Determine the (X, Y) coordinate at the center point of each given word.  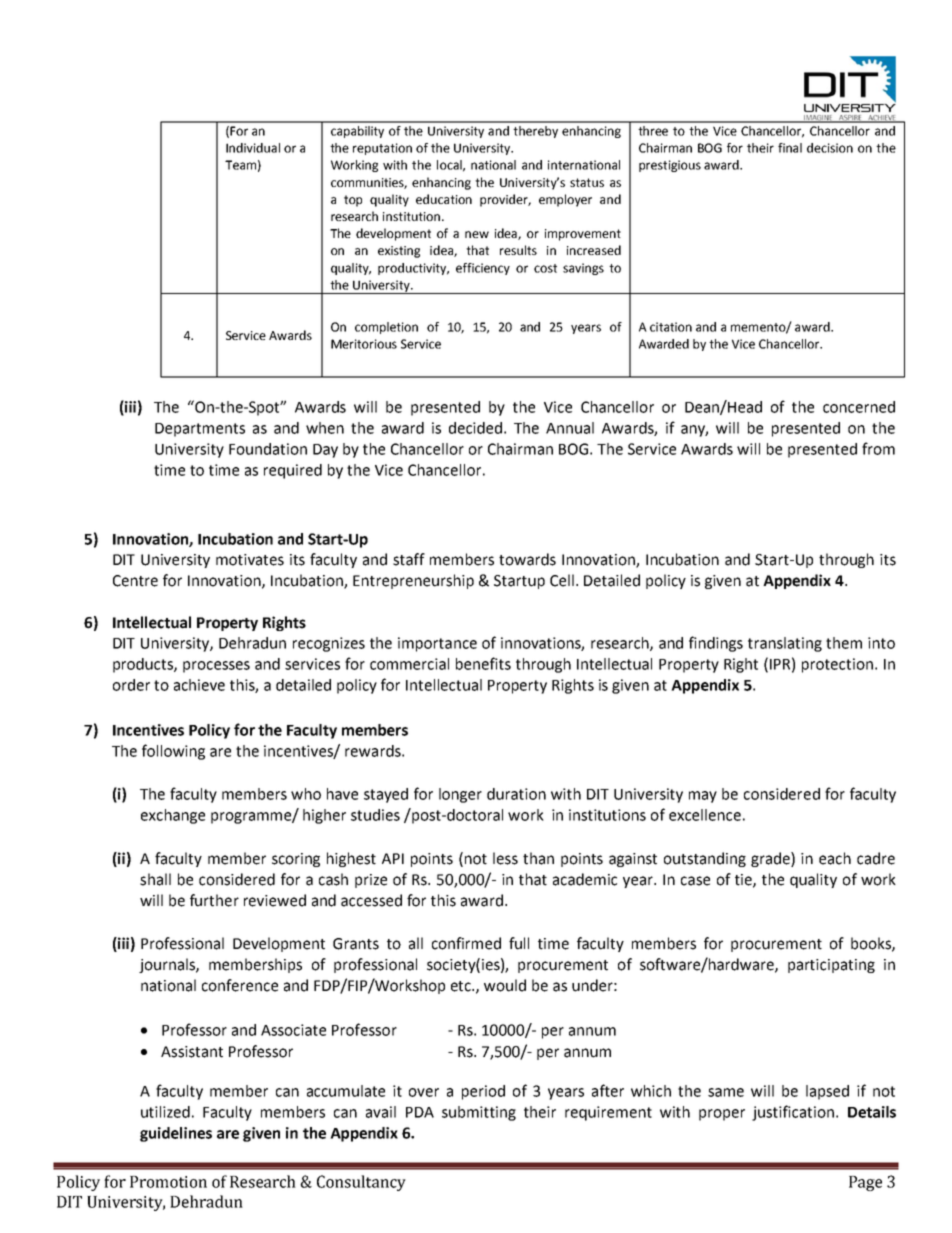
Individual (253, 148)
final (790, 148)
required (293, 471)
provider (505, 200)
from (878, 448)
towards (527, 559)
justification (793, 1113)
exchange (173, 816)
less (505, 858)
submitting (479, 1113)
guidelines (176, 1134)
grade (771, 859)
